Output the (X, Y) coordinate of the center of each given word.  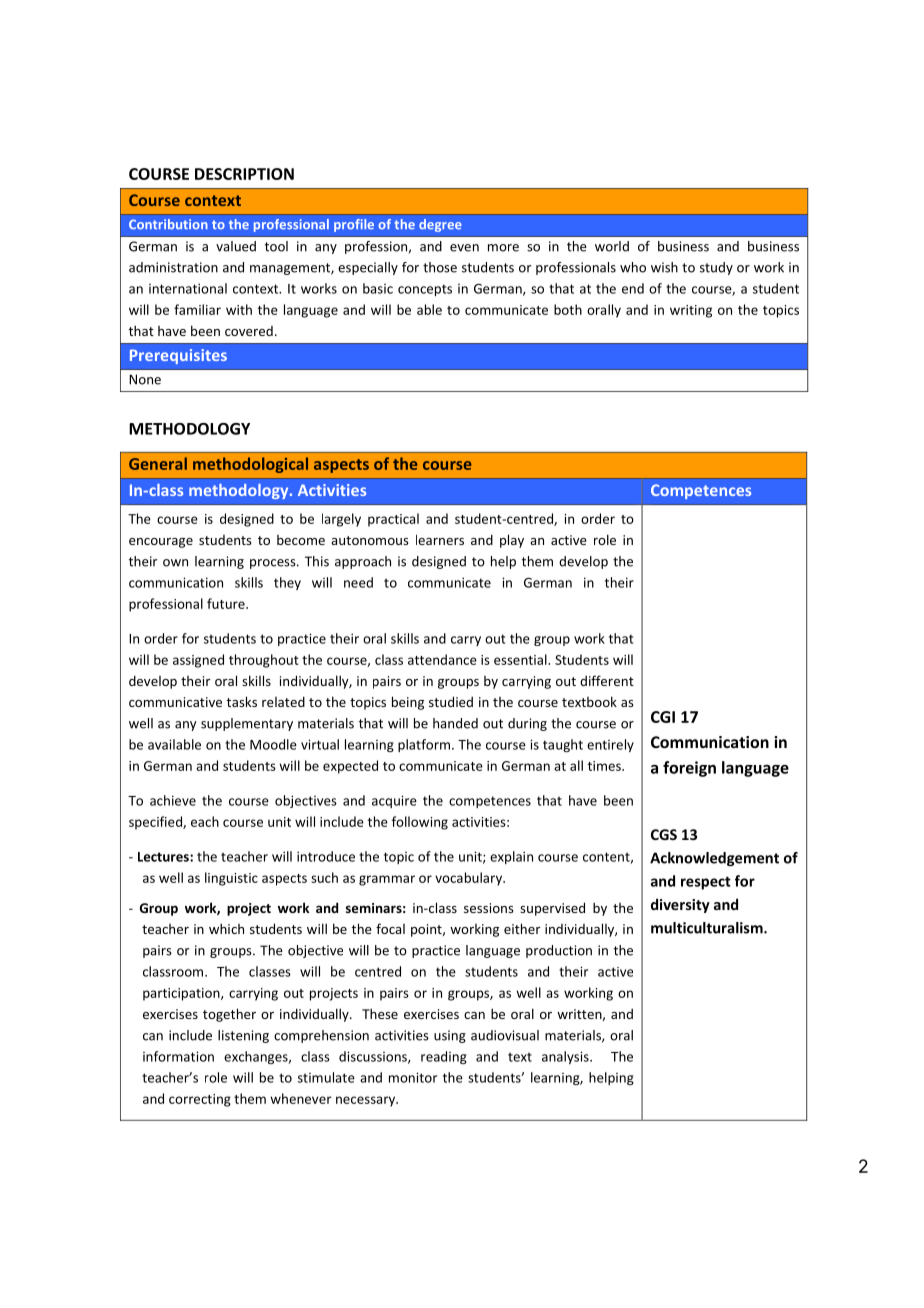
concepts (425, 290)
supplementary (247, 724)
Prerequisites (178, 356)
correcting (200, 1100)
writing (691, 311)
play (512, 541)
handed (455, 723)
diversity (680, 905)
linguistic (231, 879)
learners (440, 539)
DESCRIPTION (244, 174)
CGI (663, 717)
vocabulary (470, 879)
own (175, 563)
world (612, 246)
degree (440, 225)
